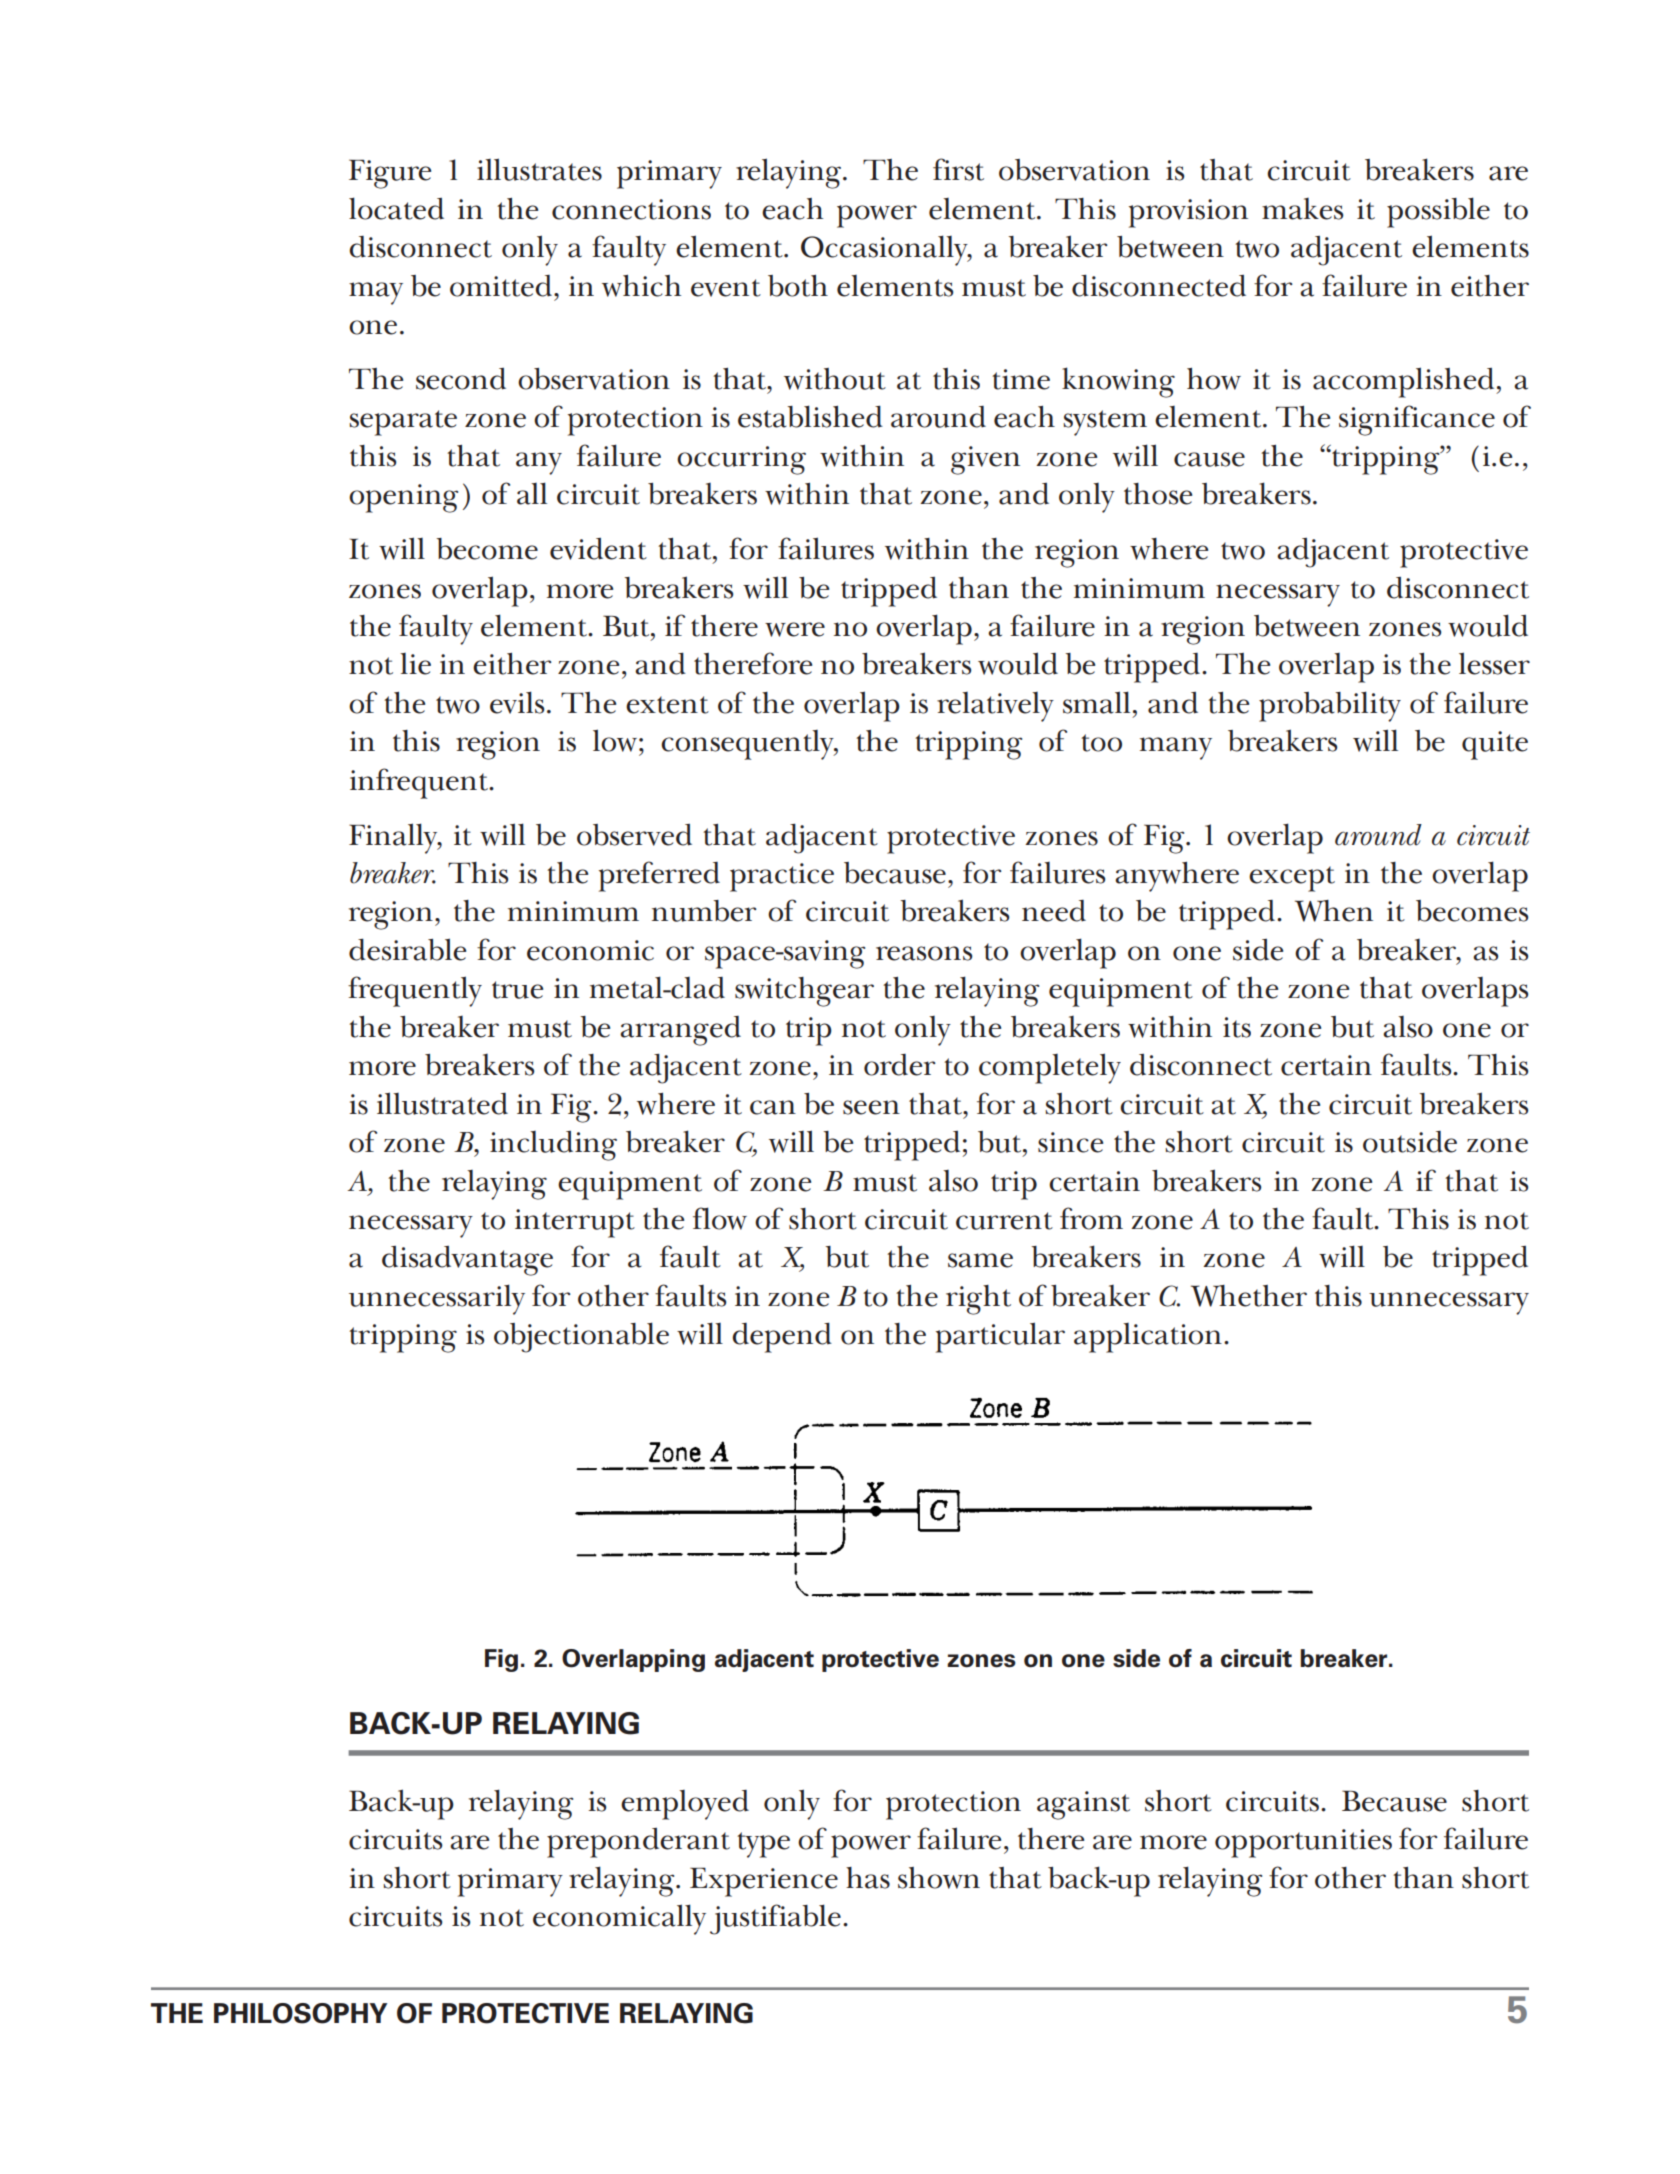 This screenshot has height=2174, width=1680. Describe the element at coordinates (1249, 1296) in the screenshot. I see `Whether` at that location.
